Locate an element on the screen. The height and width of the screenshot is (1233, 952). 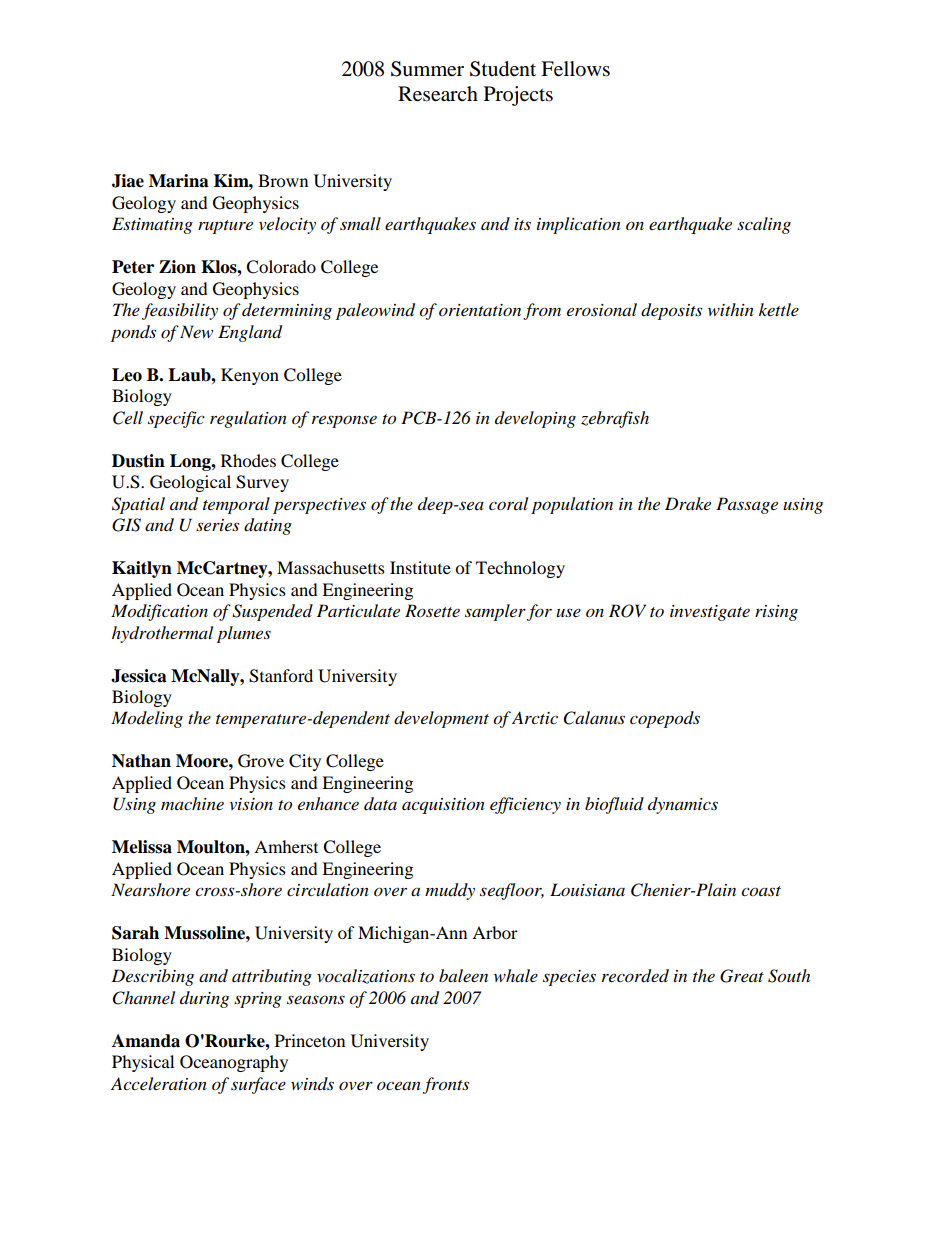
Great is located at coordinates (742, 976).
